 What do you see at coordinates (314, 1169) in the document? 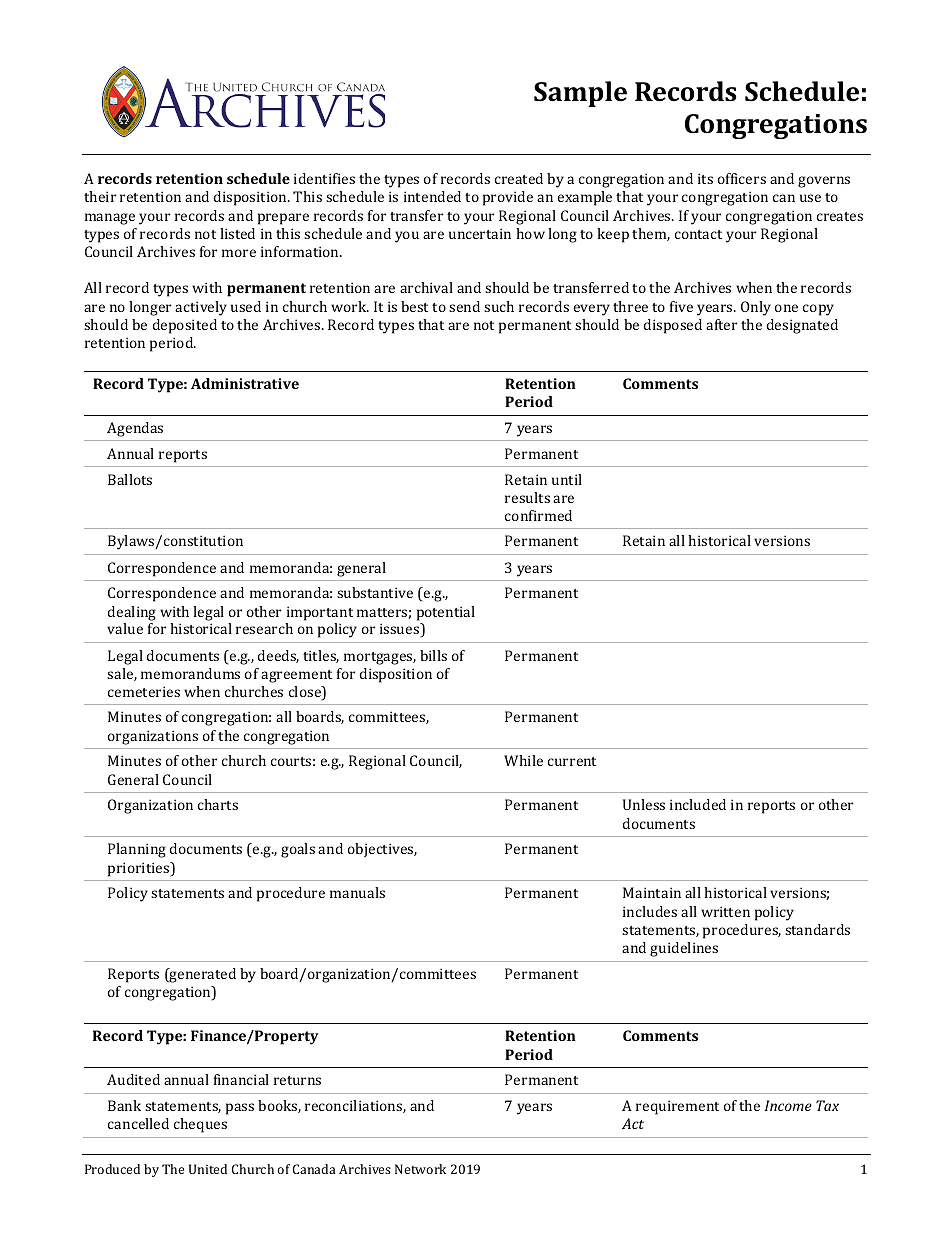
I see `Canada` at bounding box center [314, 1169].
